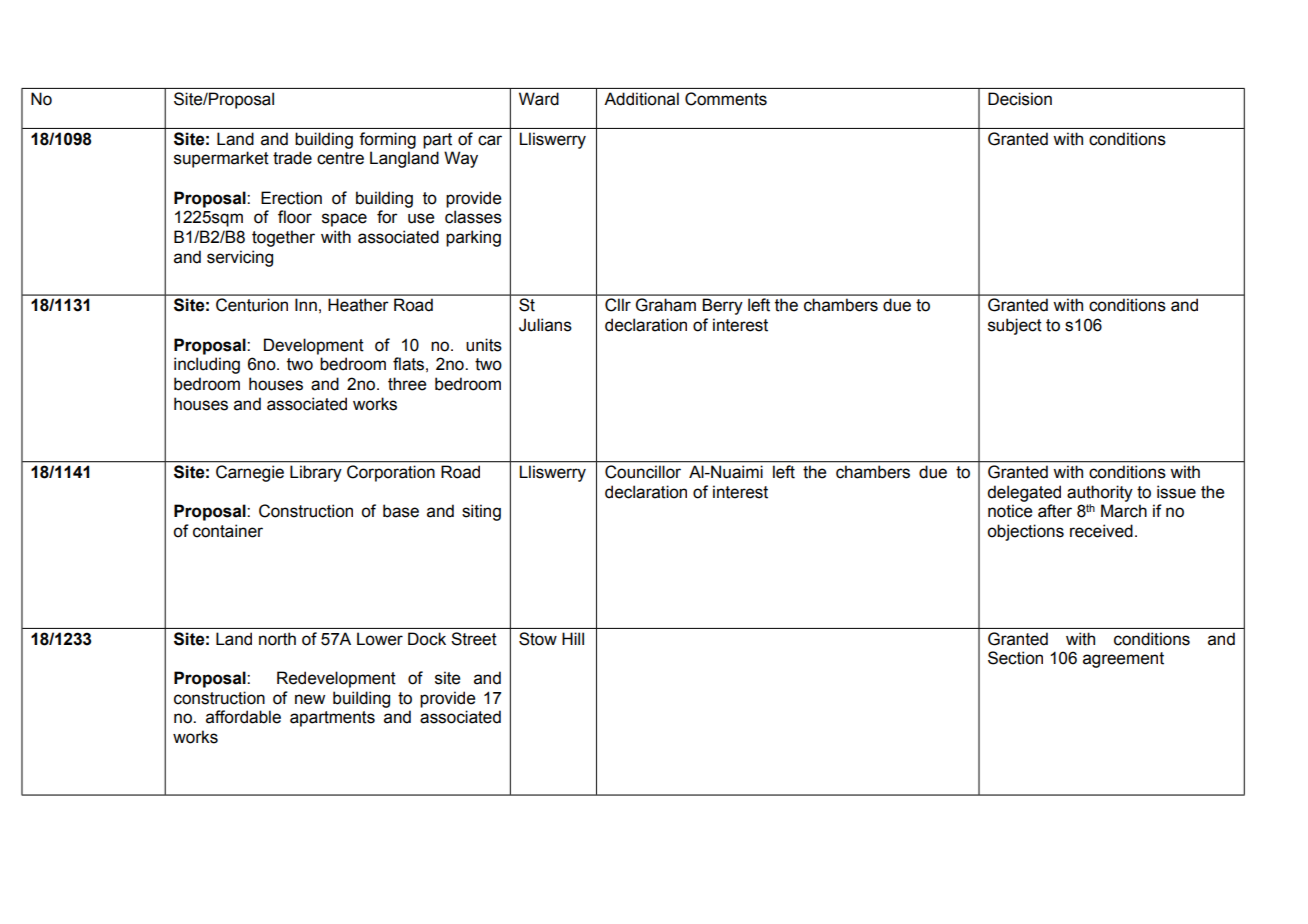 This page has height=924, width=1308. I want to click on base, so click(401, 511).
